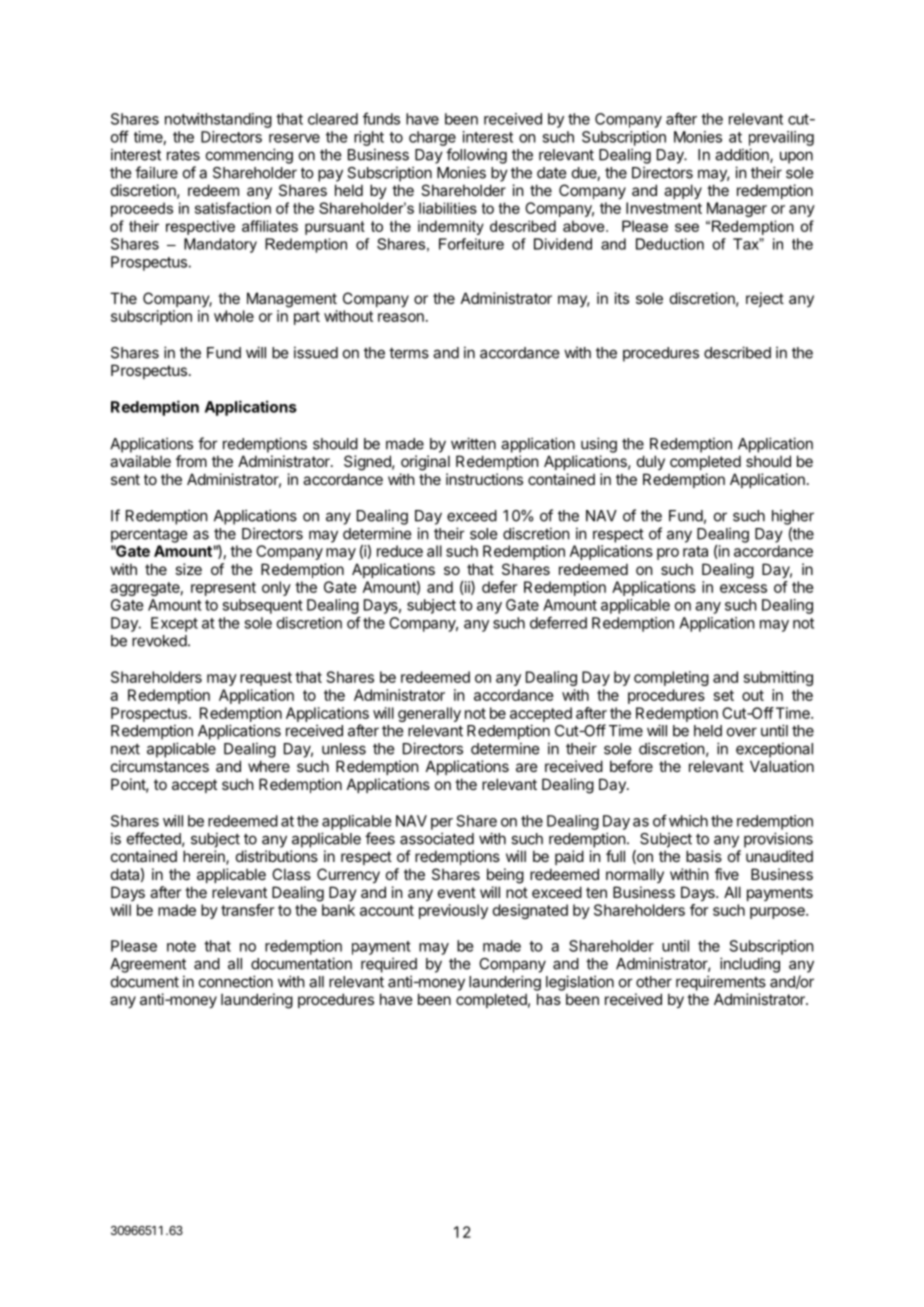 Image resolution: width=924 pixels, height=1307 pixels. I want to click on reduce, so click(400, 551).
